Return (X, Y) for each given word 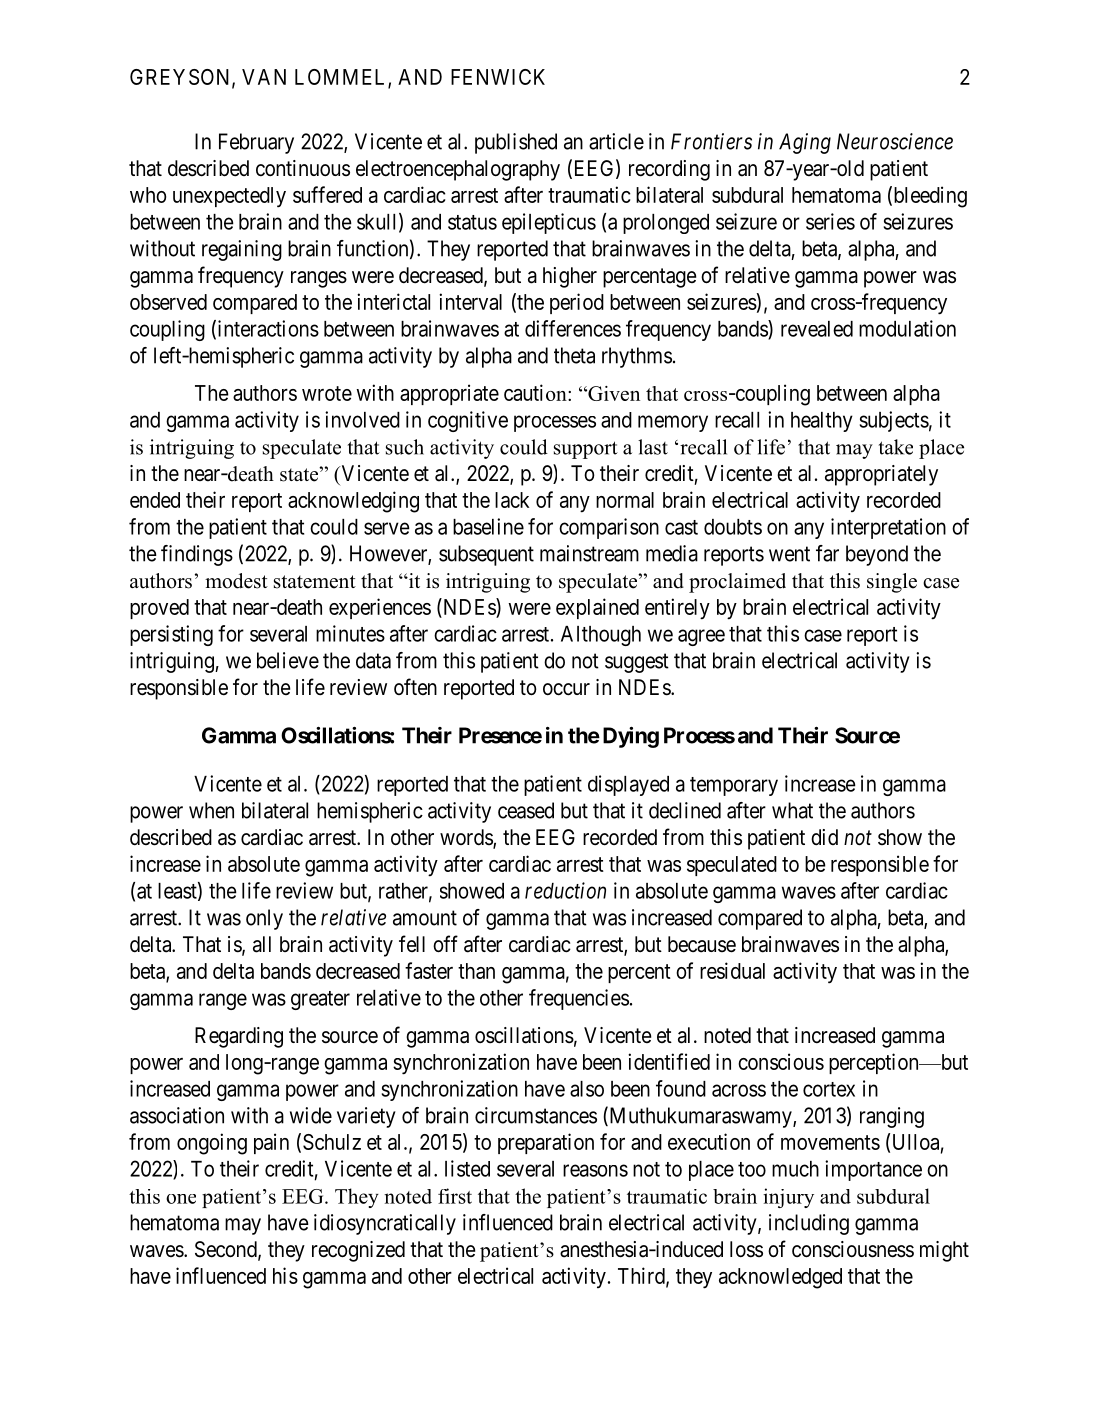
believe (288, 660)
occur (566, 689)
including (809, 1224)
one (181, 1199)
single (892, 583)
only (264, 919)
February (256, 143)
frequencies (579, 999)
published (516, 143)
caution (536, 392)
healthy (822, 422)
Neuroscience (895, 141)
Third (642, 1276)
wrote (327, 393)
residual (732, 970)
